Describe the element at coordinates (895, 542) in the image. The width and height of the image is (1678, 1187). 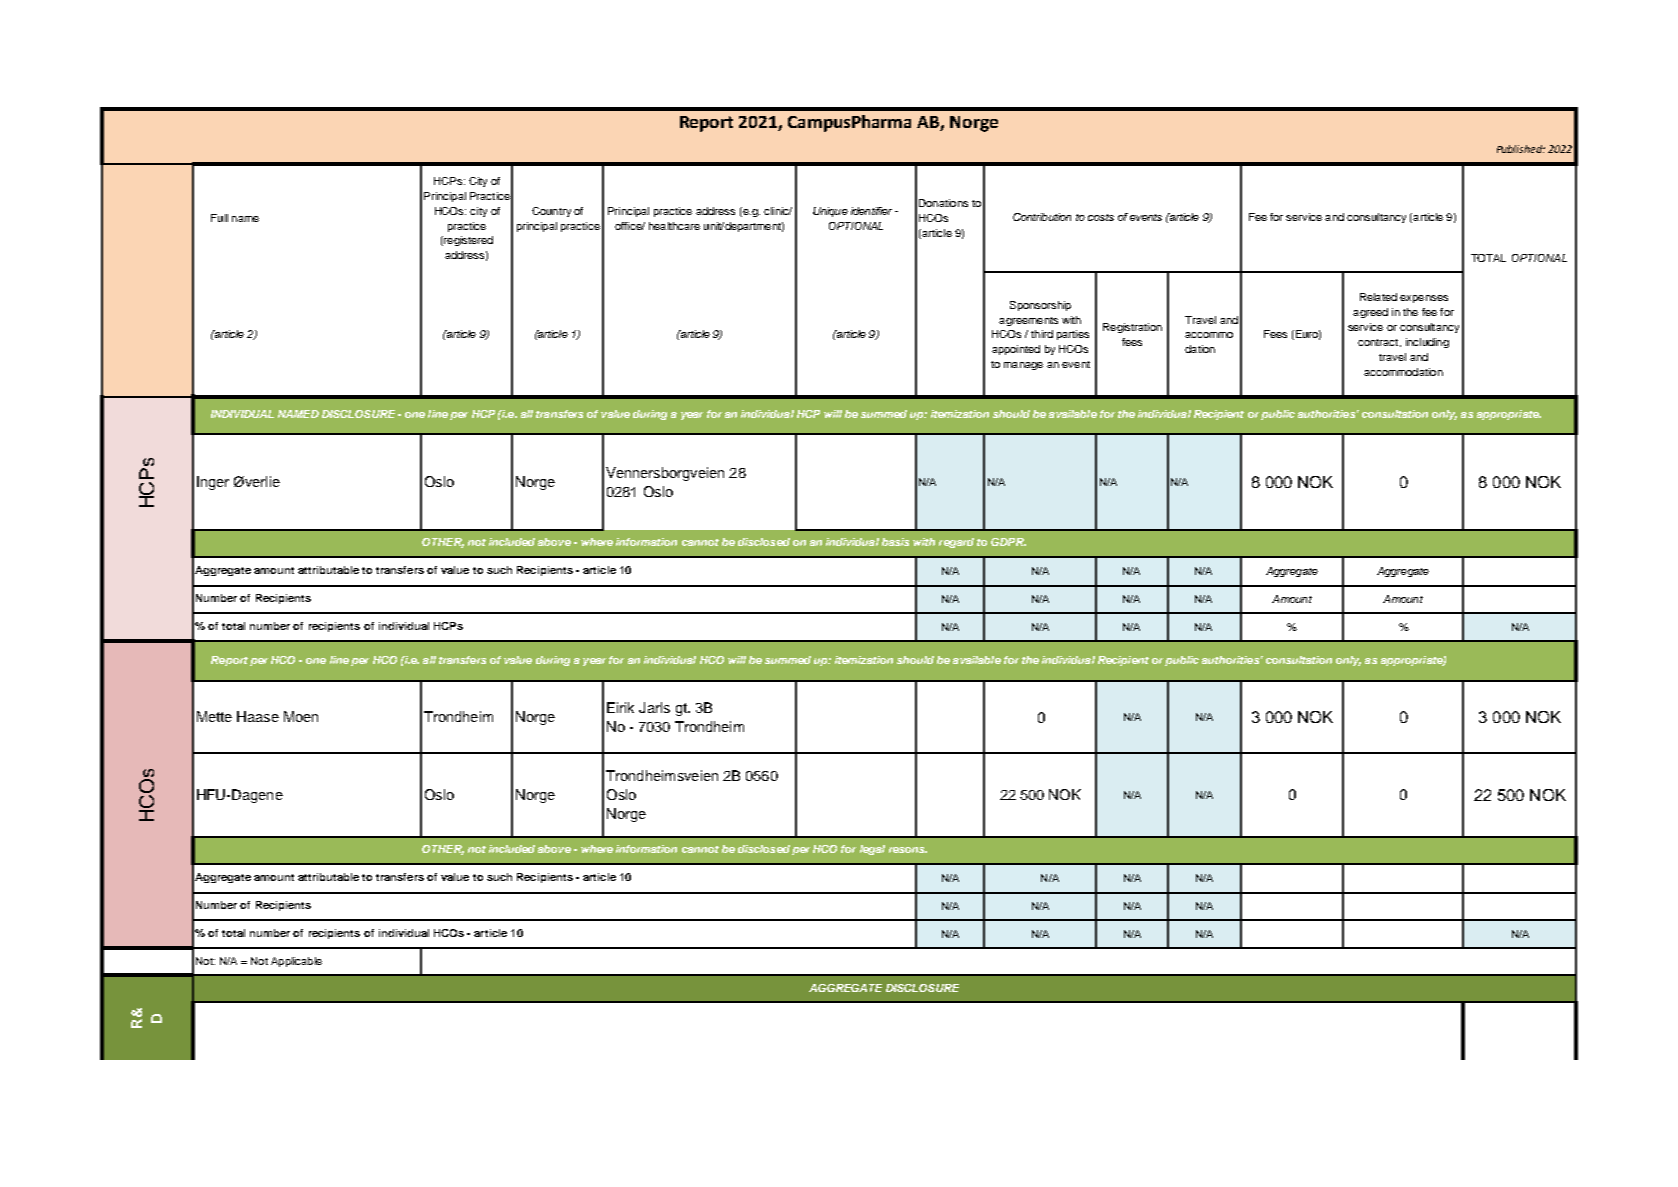
I see `basis` at that location.
